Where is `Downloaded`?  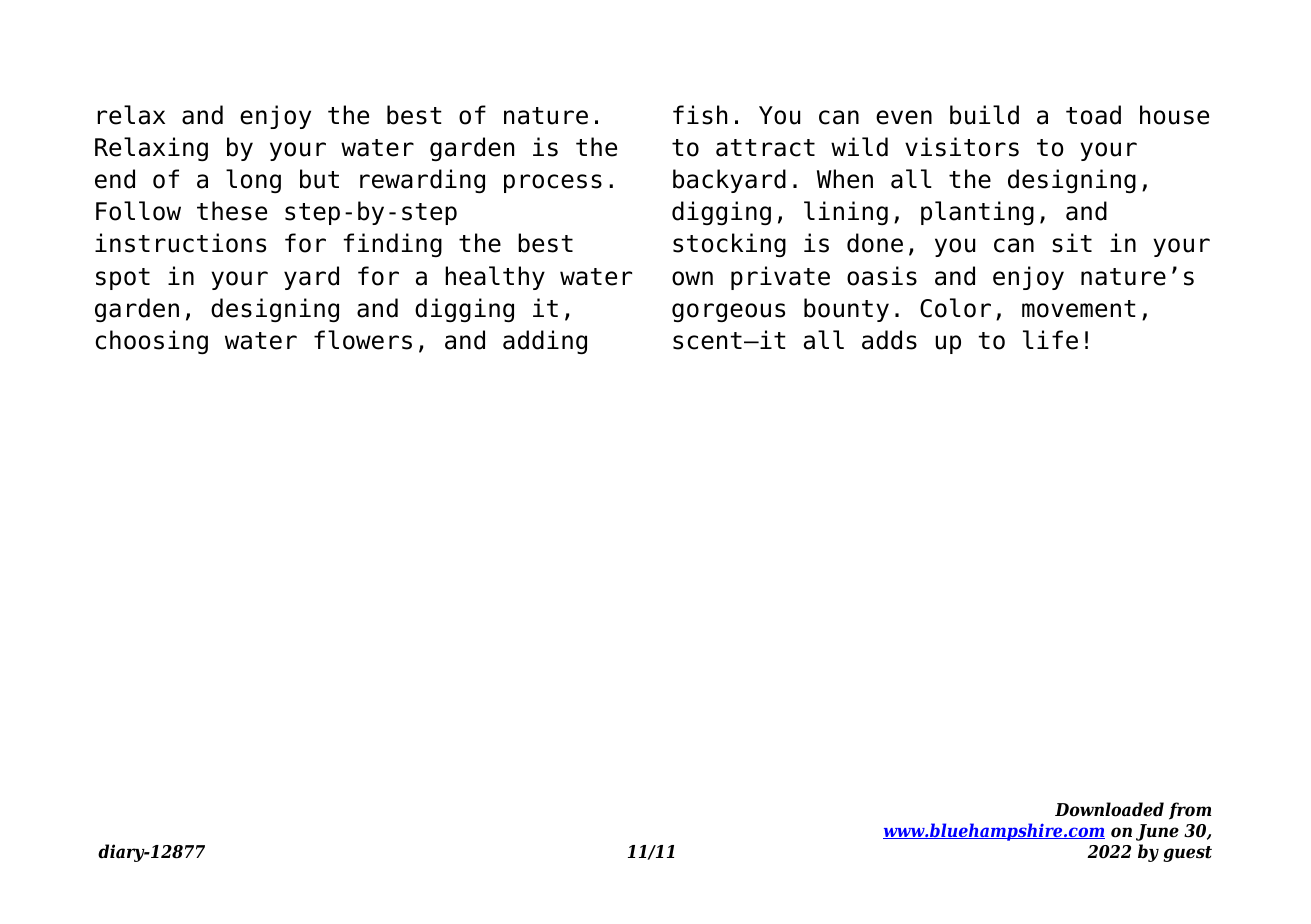 Downloaded is located at coordinates (1109, 809).
